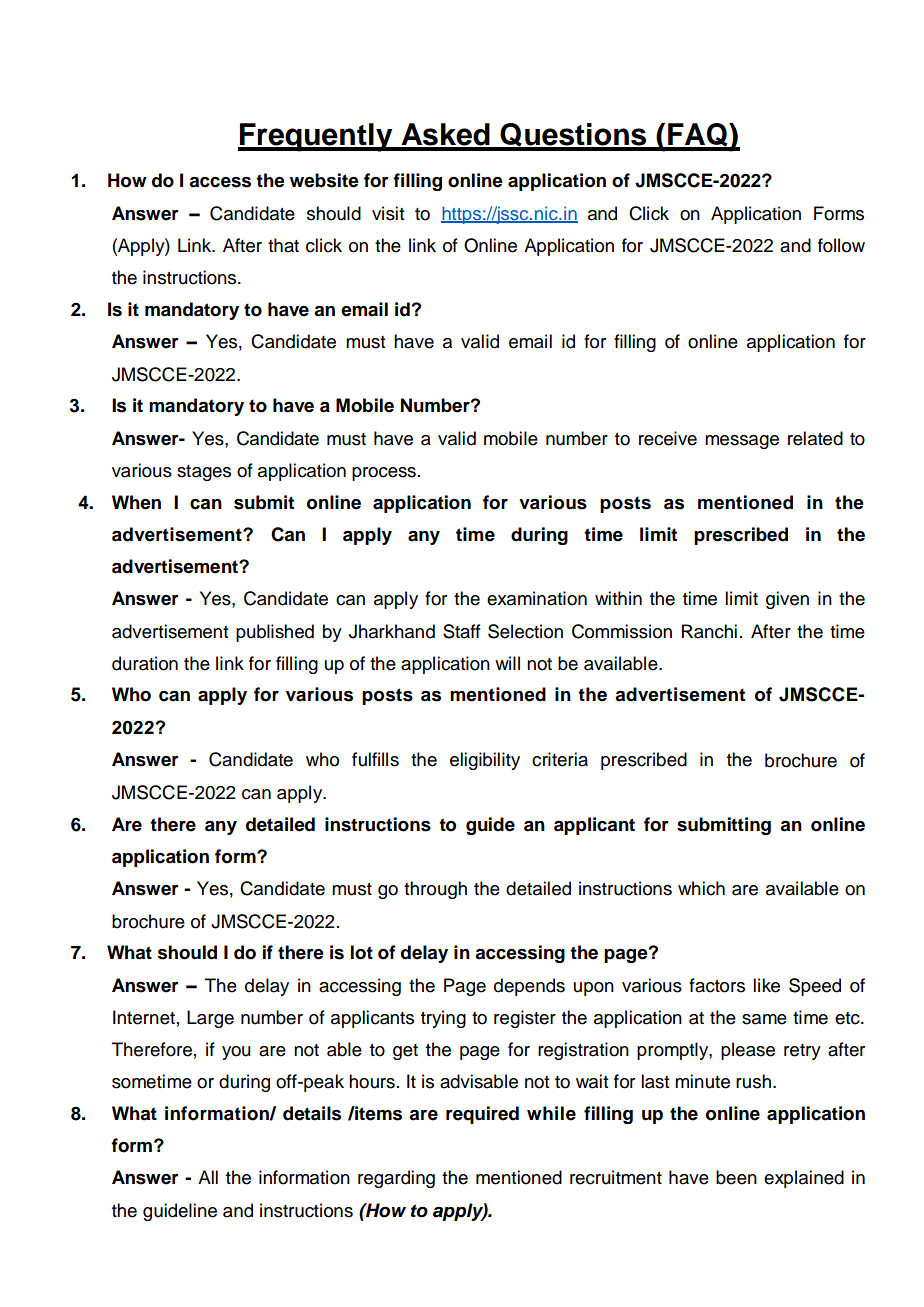 The height and width of the page is (1307, 924). I want to click on fulfills, so click(375, 759).
